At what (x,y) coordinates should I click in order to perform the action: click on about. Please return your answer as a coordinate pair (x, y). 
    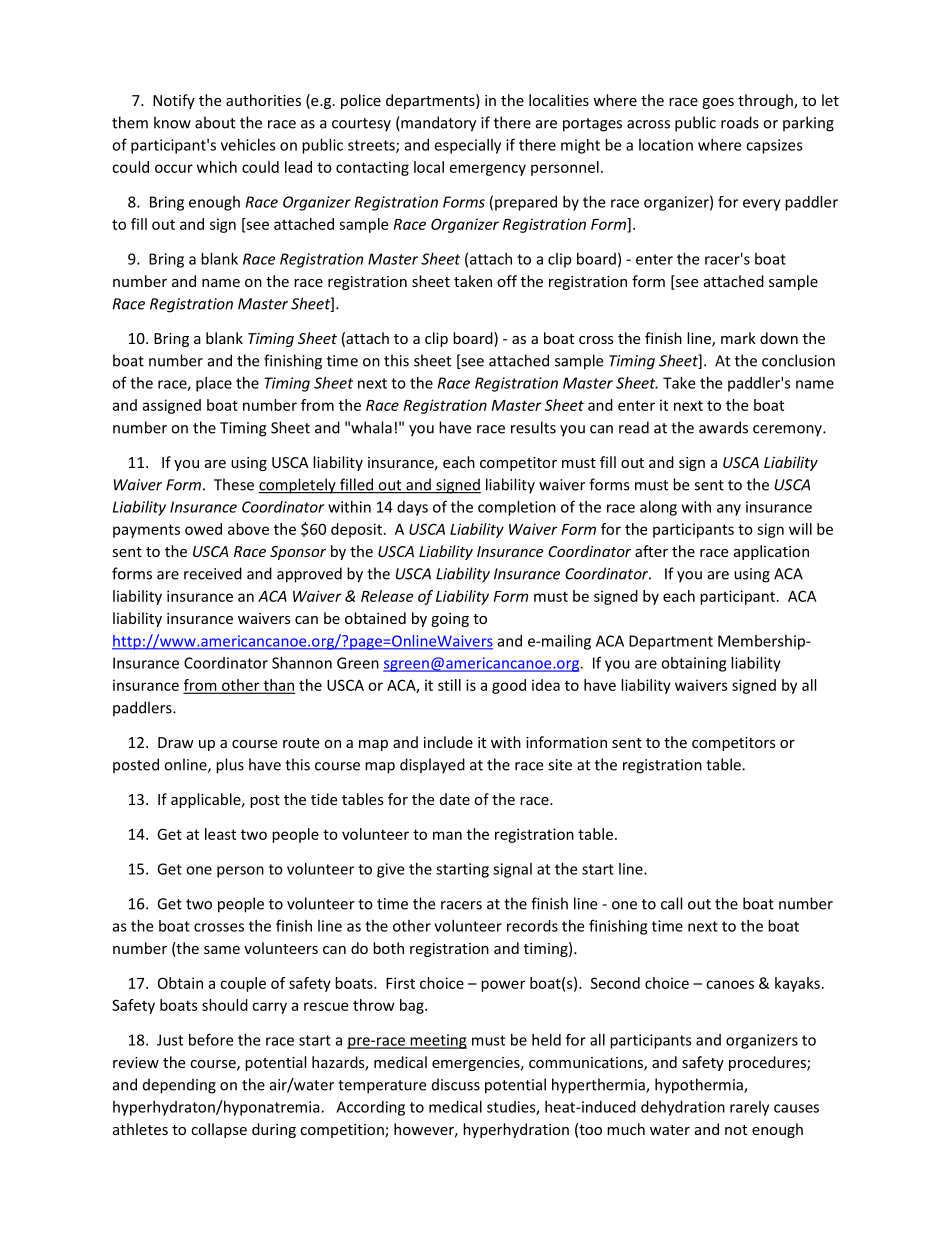
    Looking at the image, I should click on (215, 122).
